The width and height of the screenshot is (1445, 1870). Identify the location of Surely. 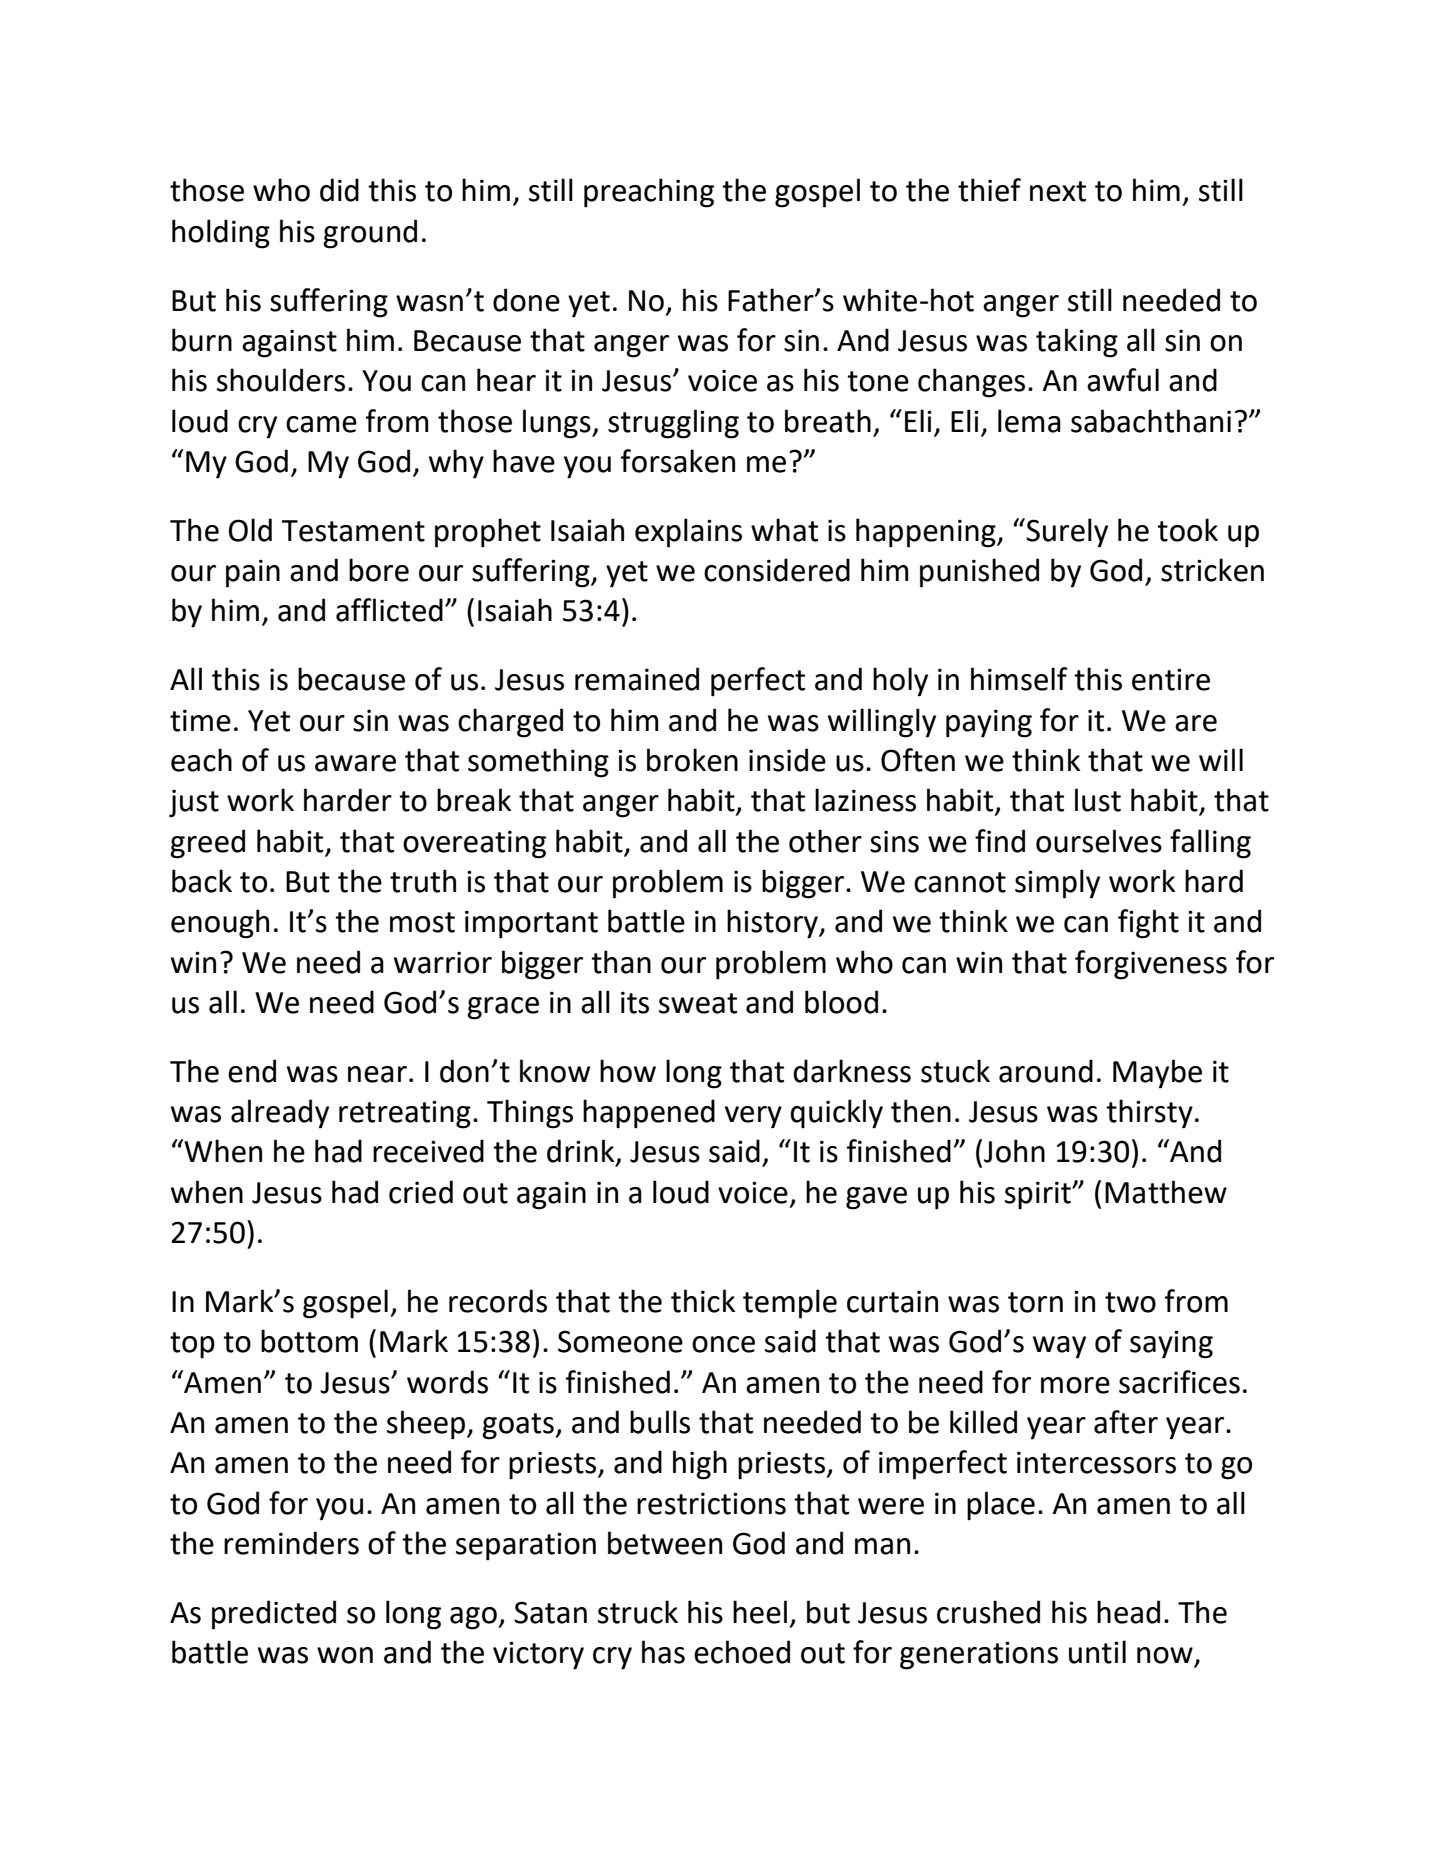
(1066, 533).
